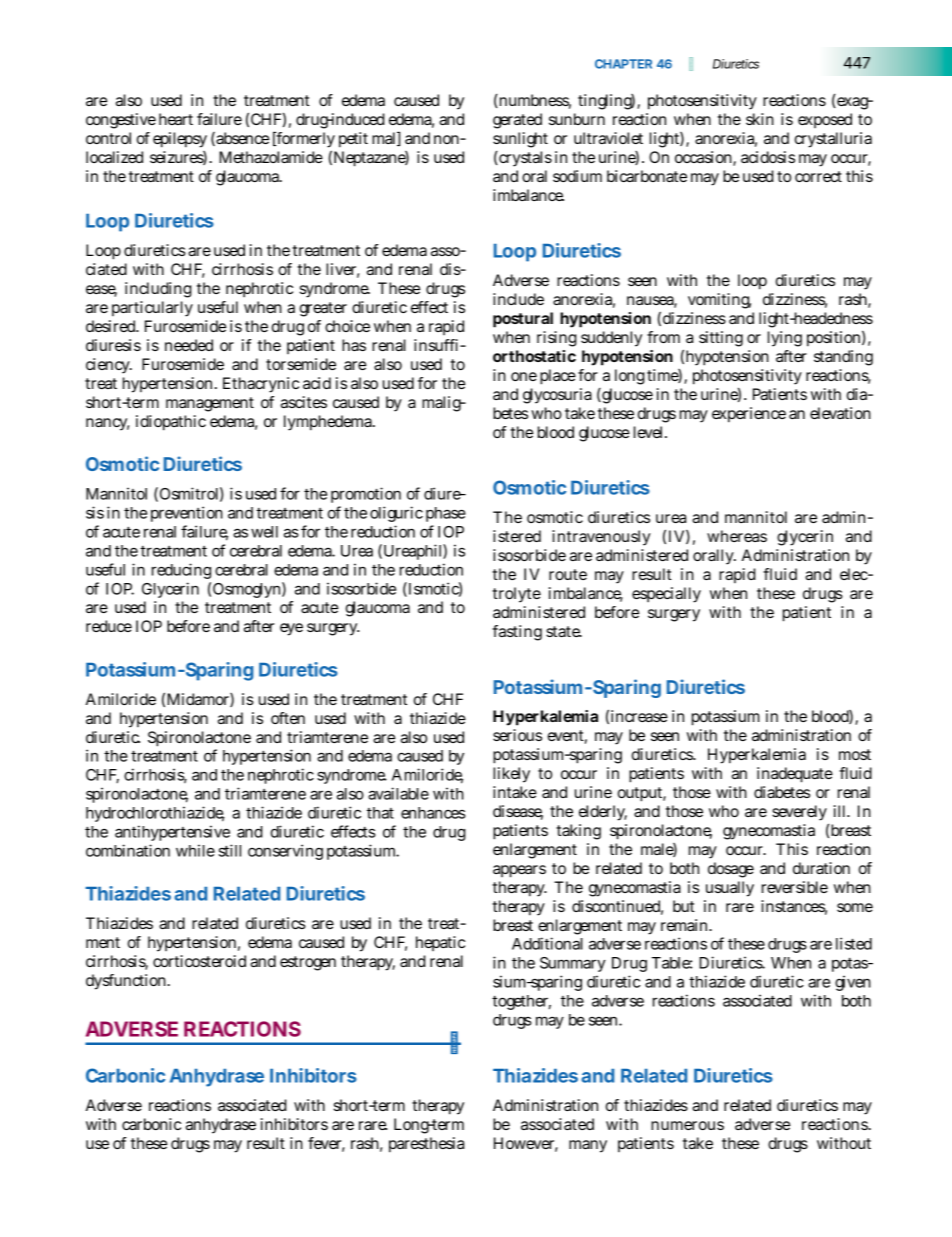  Describe the element at coordinates (181, 571) in the screenshot. I see `reducing` at that location.
